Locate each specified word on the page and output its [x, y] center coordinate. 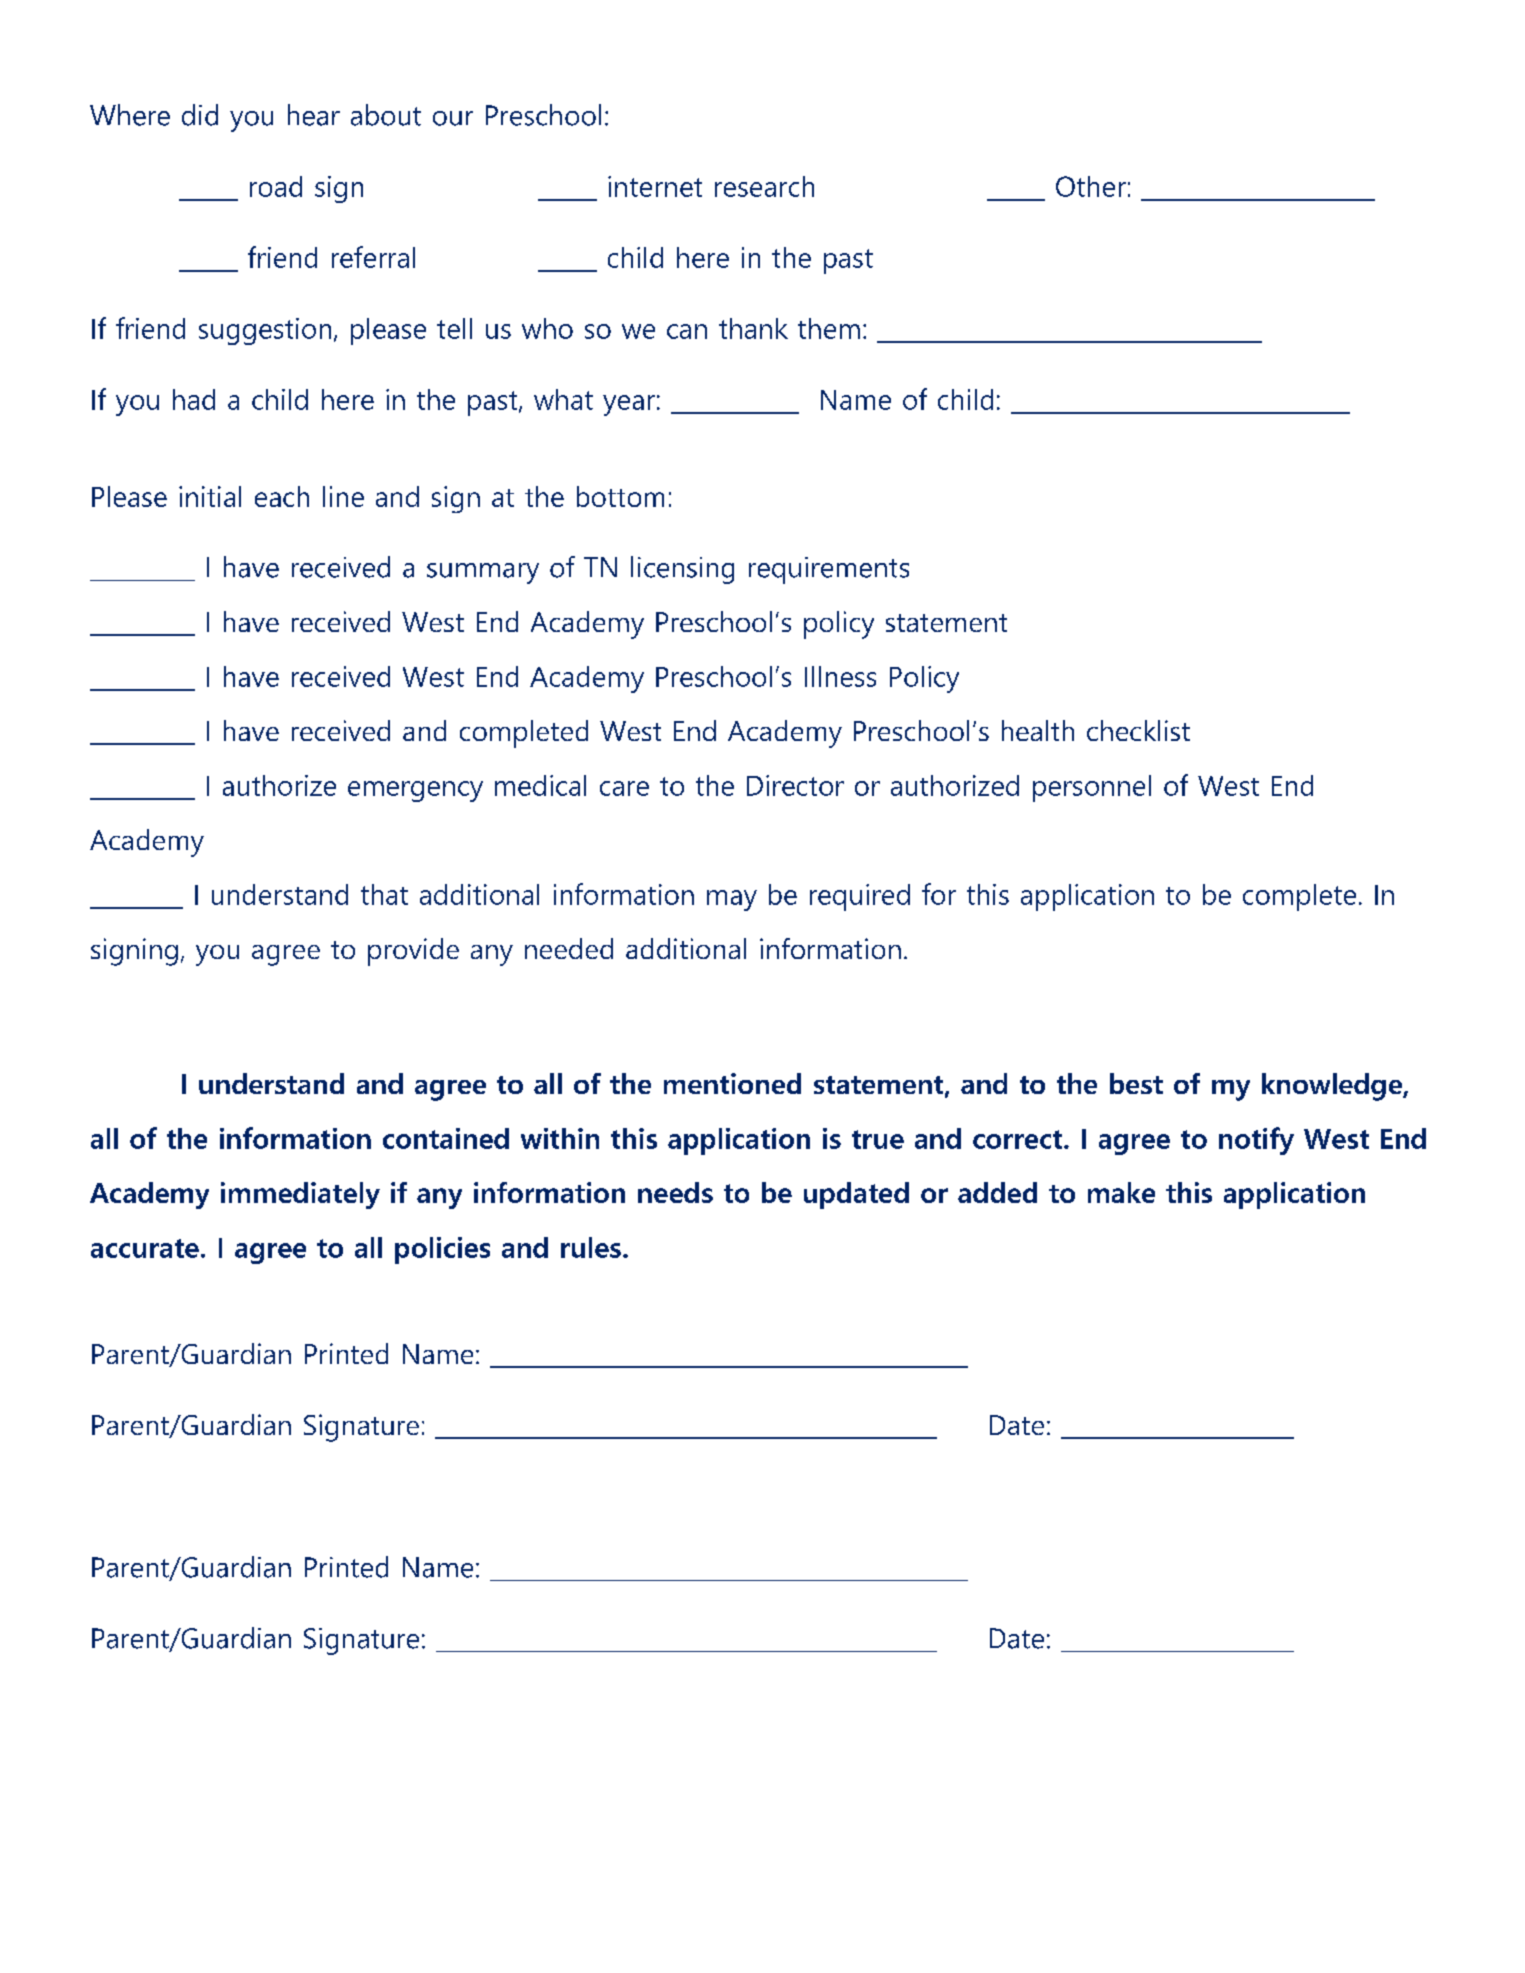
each [282, 496]
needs [675, 1192]
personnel [1092, 788]
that [384, 894]
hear [314, 115]
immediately [300, 1195]
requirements [829, 570]
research [764, 186]
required [860, 897]
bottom [620, 496]
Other [1091, 186]
